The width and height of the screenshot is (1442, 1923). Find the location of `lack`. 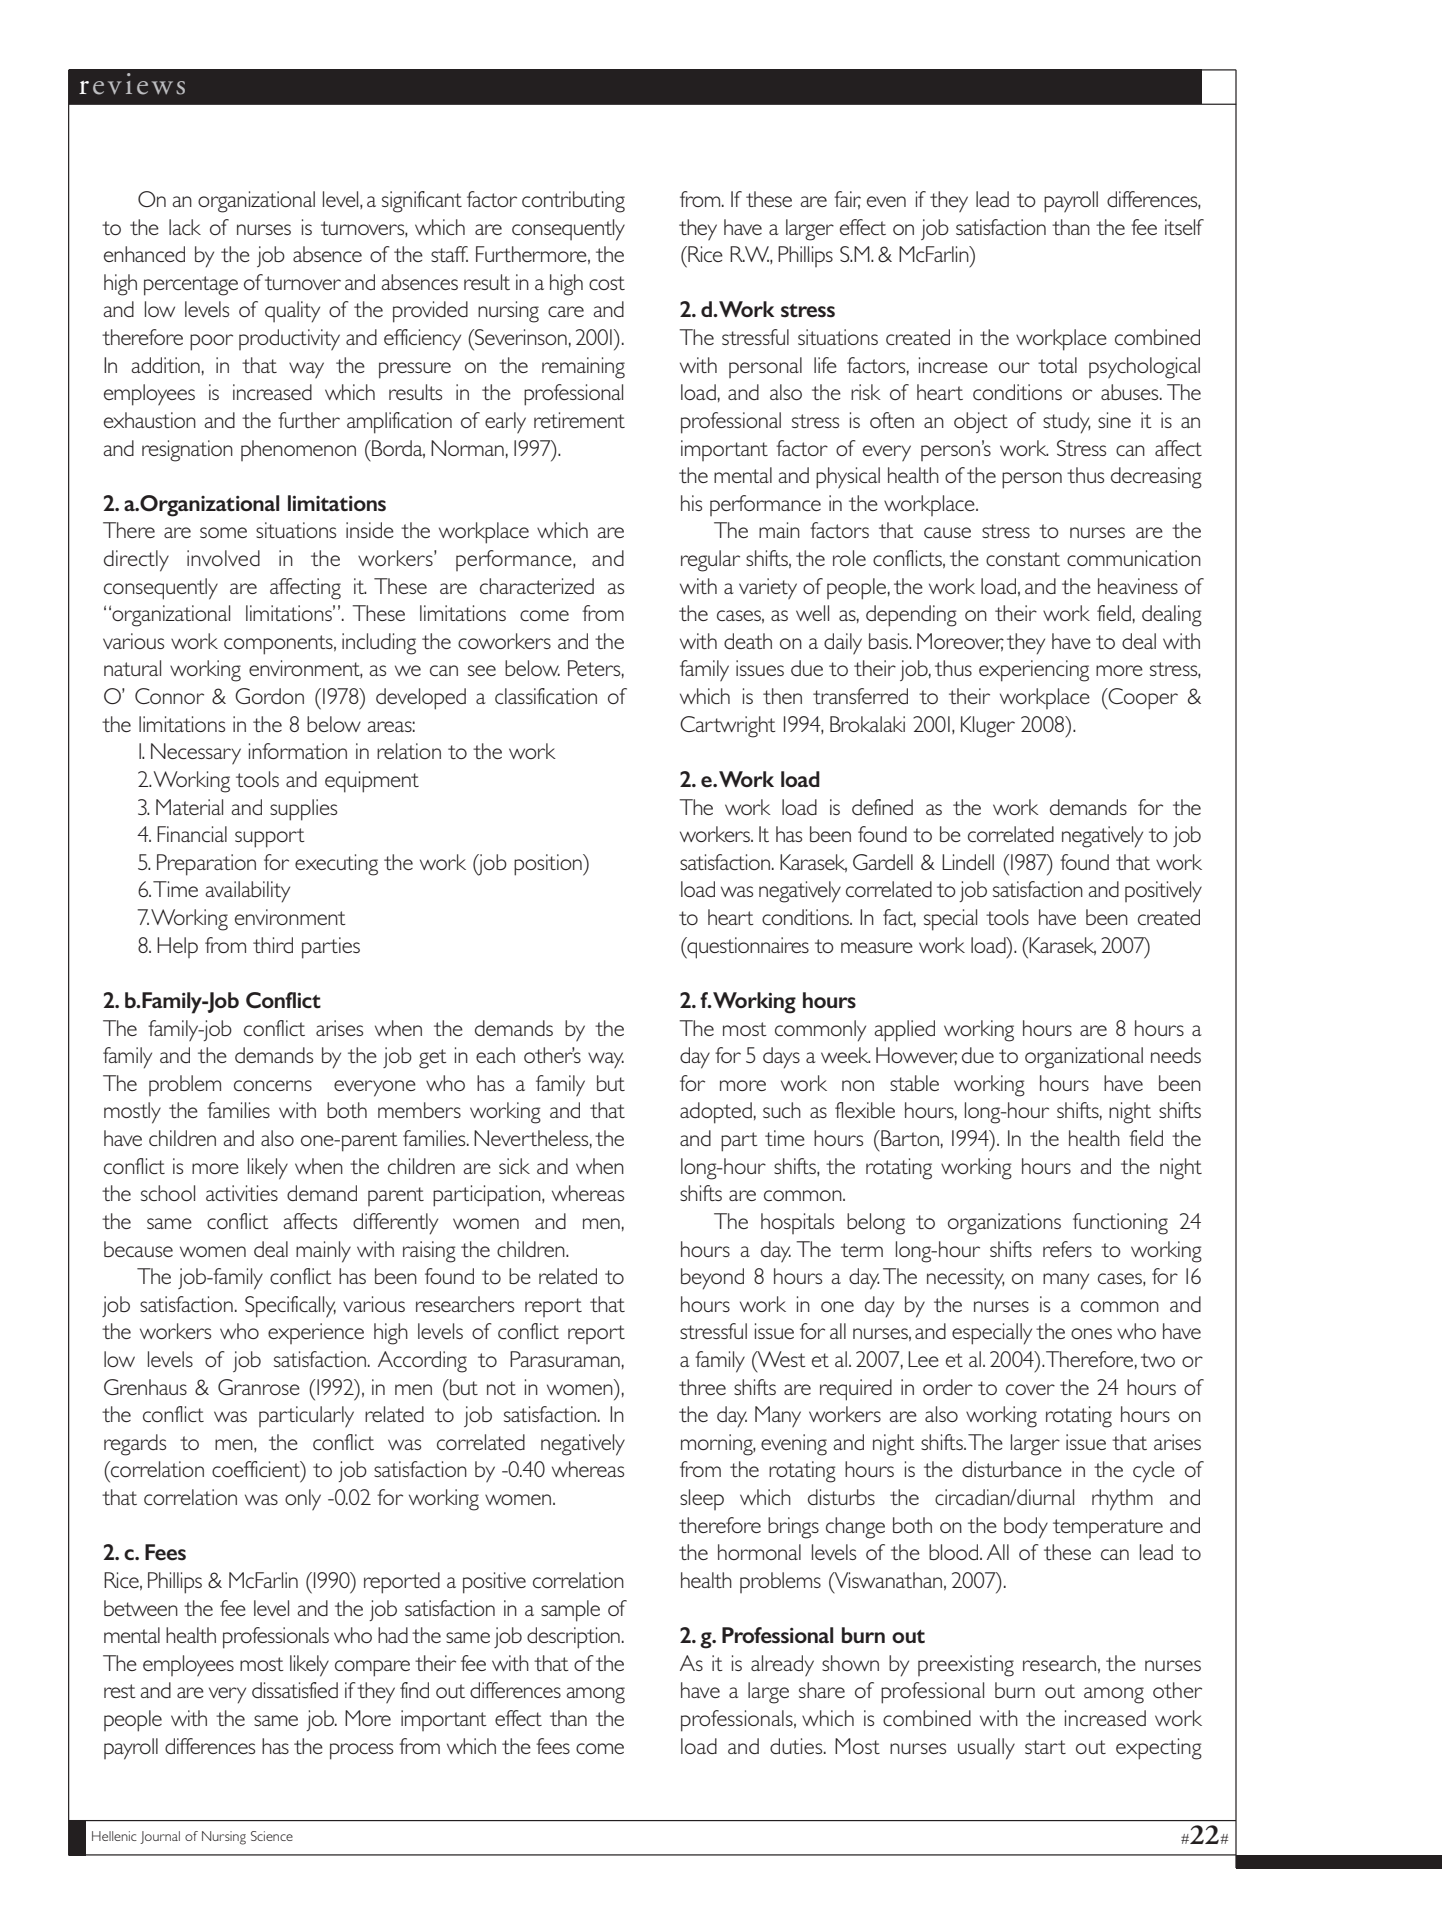

lack is located at coordinates (185, 227).
